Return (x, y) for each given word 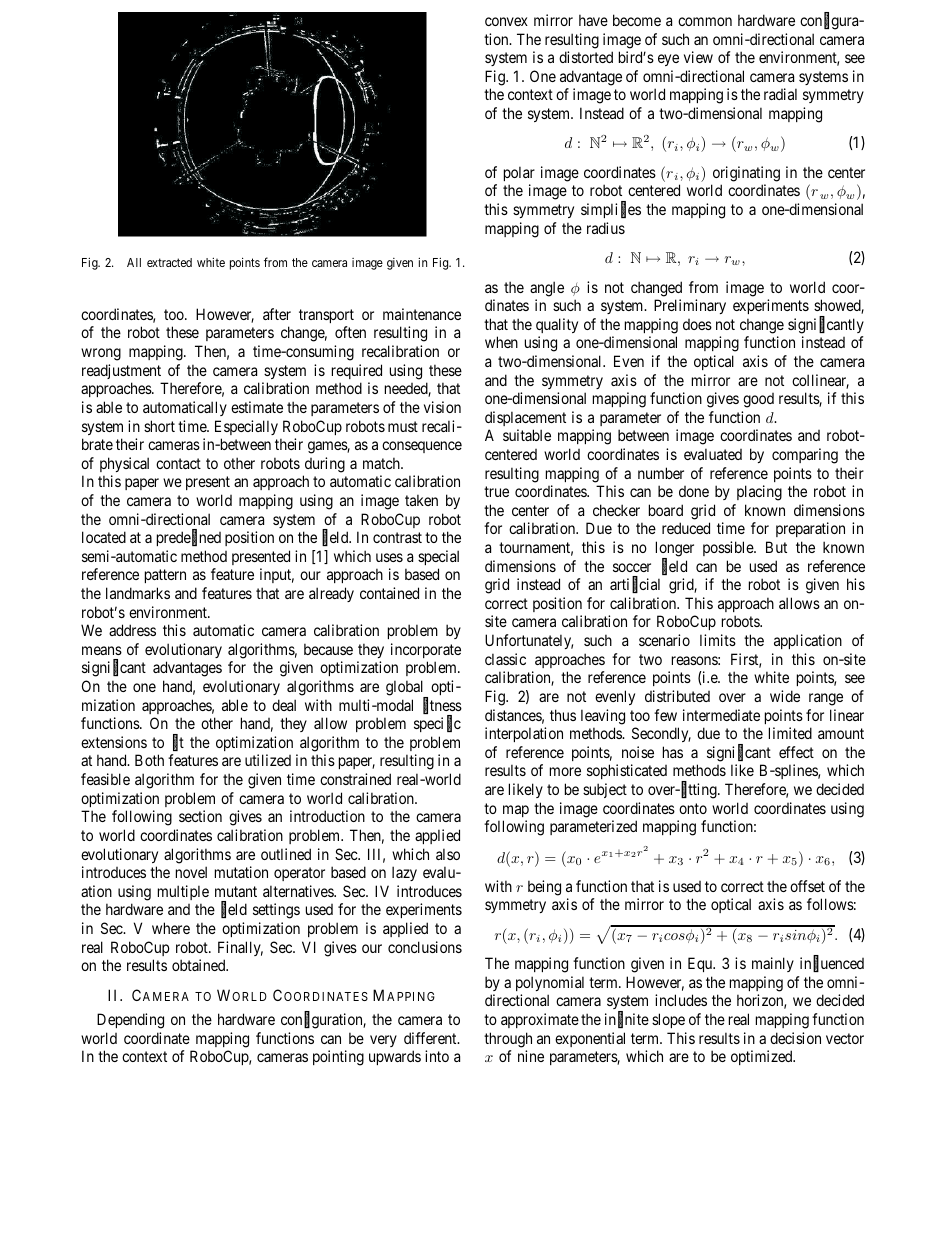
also (448, 854)
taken (421, 500)
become (637, 20)
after (277, 314)
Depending (130, 1021)
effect (796, 752)
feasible (105, 779)
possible (729, 548)
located (104, 537)
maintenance (422, 314)
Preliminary (690, 306)
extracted (169, 262)
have (593, 20)
